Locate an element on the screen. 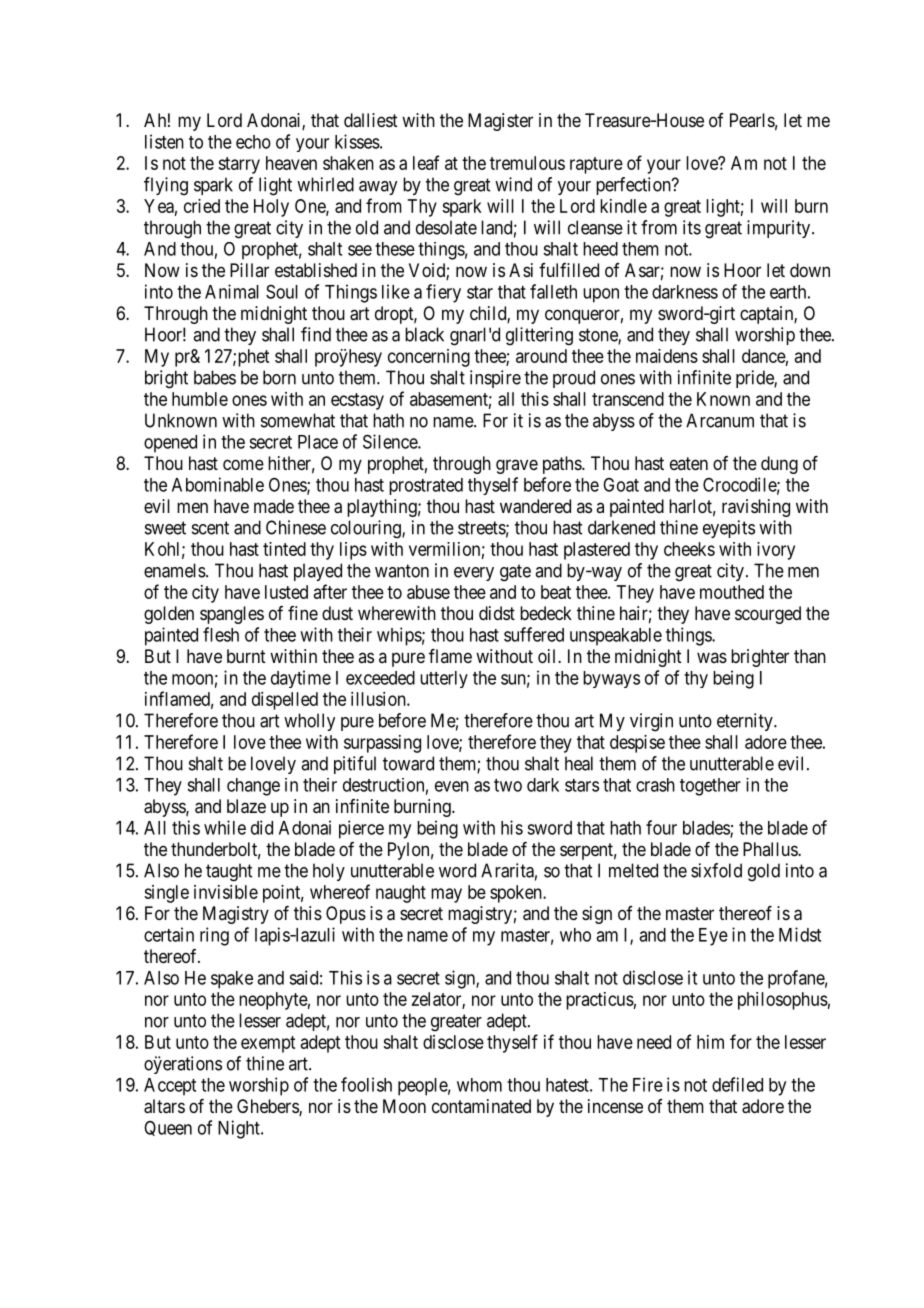 This screenshot has height=1308, width=924. eaten is located at coordinates (689, 463).
